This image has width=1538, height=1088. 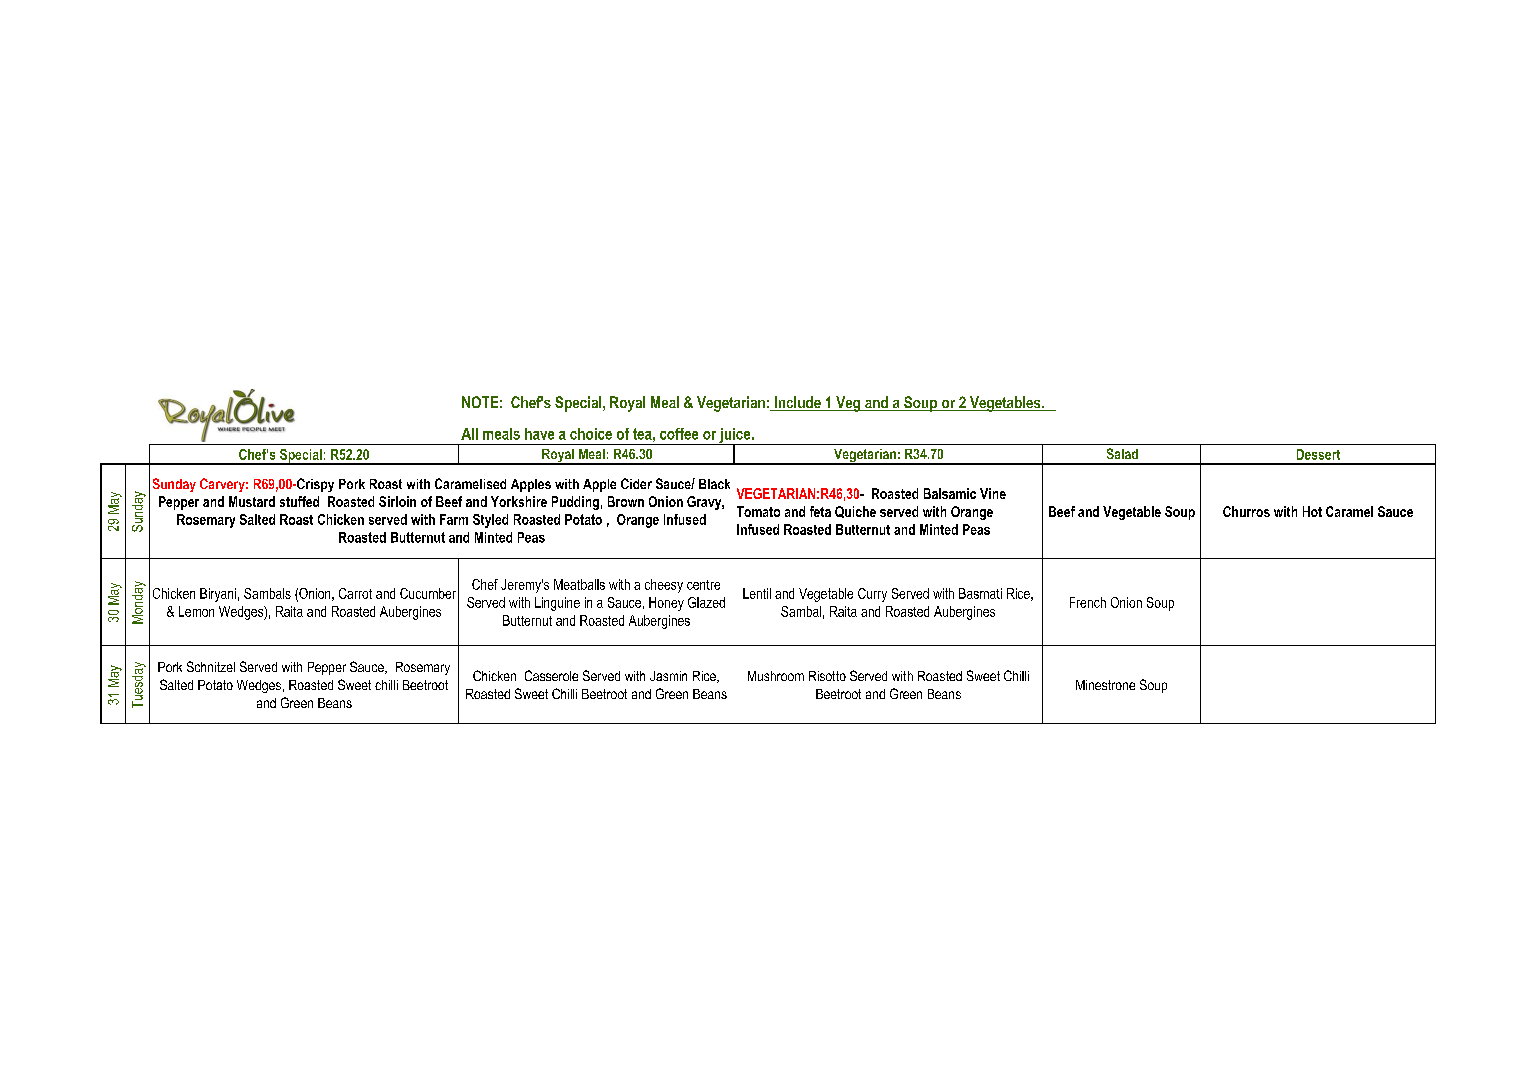 I want to click on French, so click(x=1088, y=602).
